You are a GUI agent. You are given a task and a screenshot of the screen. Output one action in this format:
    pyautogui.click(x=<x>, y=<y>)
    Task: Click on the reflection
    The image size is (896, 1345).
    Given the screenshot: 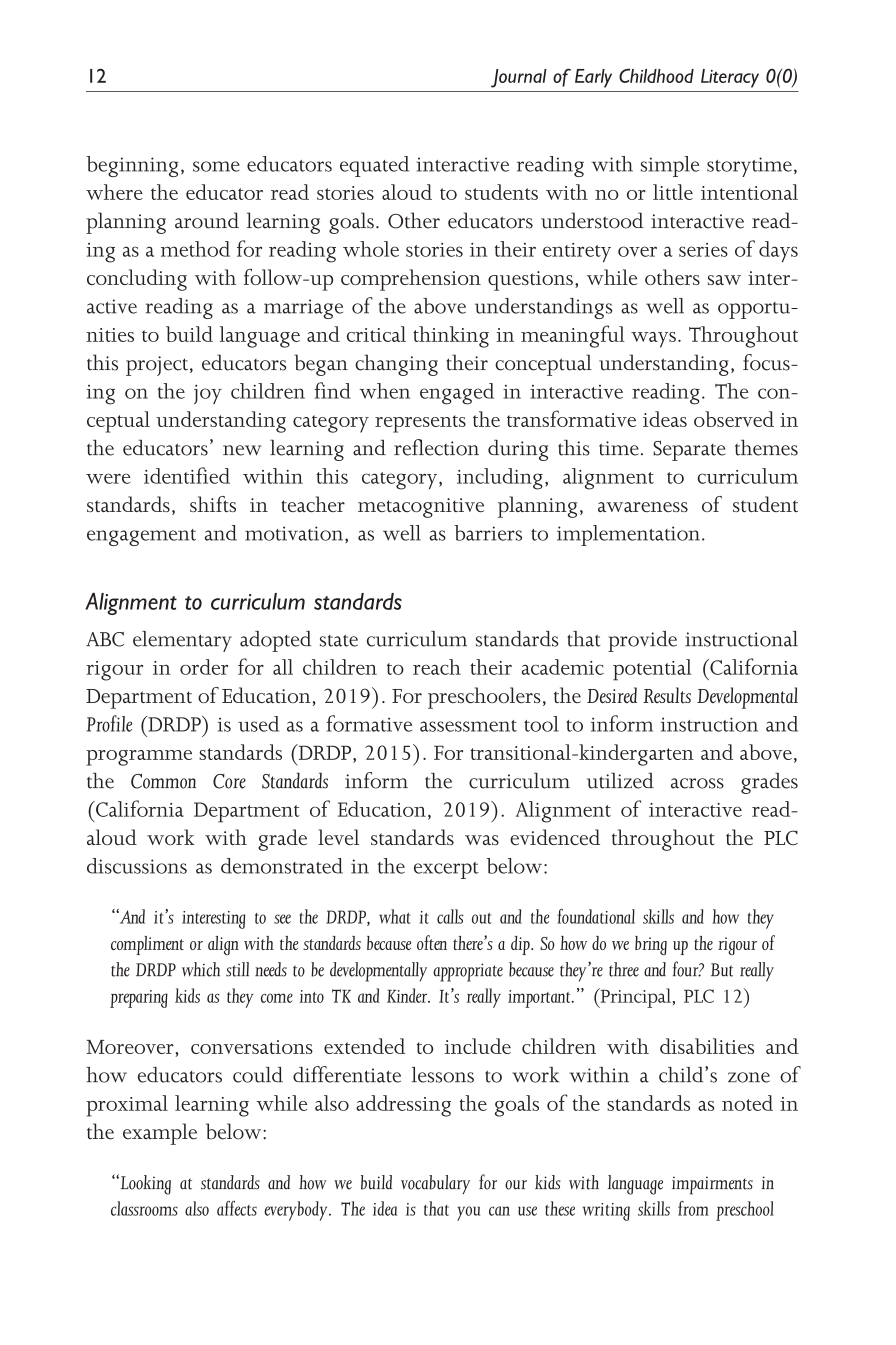 What is the action you would take?
    pyautogui.click(x=436, y=447)
